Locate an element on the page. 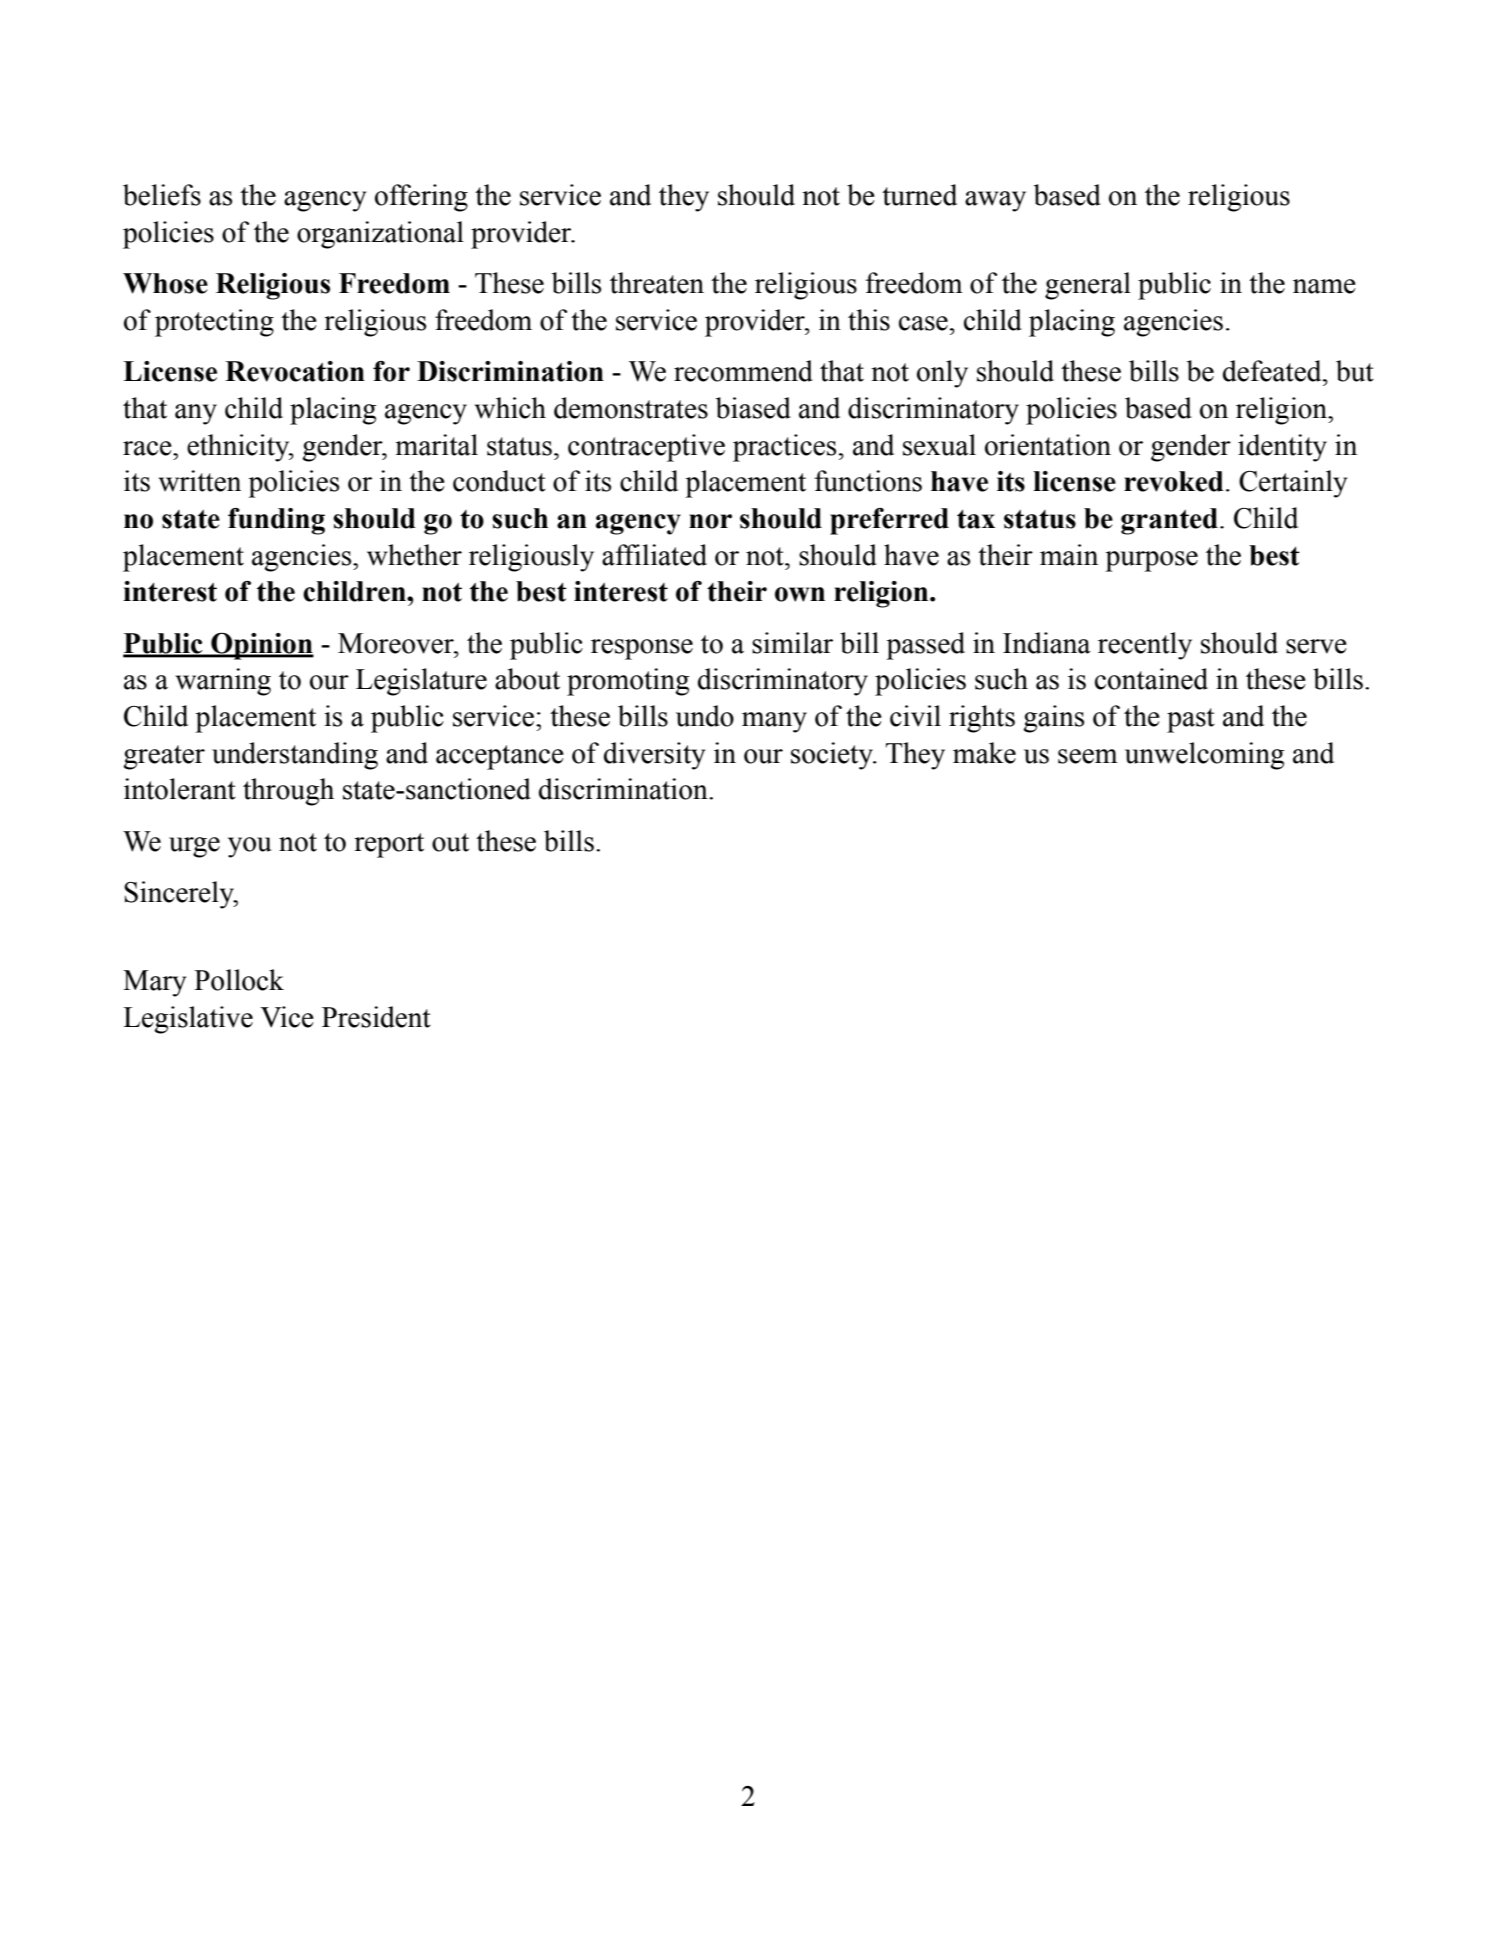 The height and width of the page is (1937, 1497). Revocation is located at coordinates (295, 371).
